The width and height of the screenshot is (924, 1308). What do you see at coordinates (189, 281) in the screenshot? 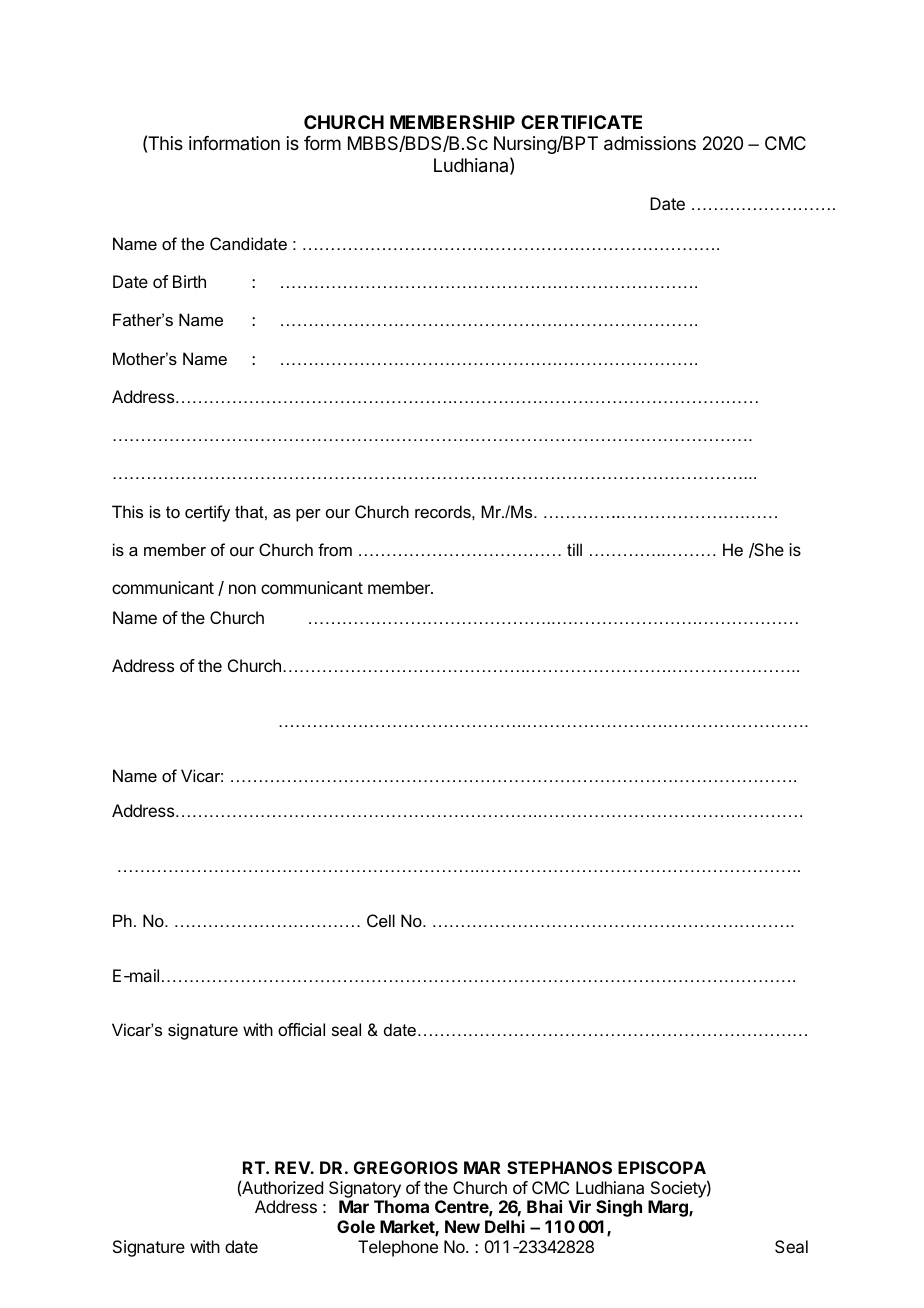
I see `Birth` at bounding box center [189, 281].
